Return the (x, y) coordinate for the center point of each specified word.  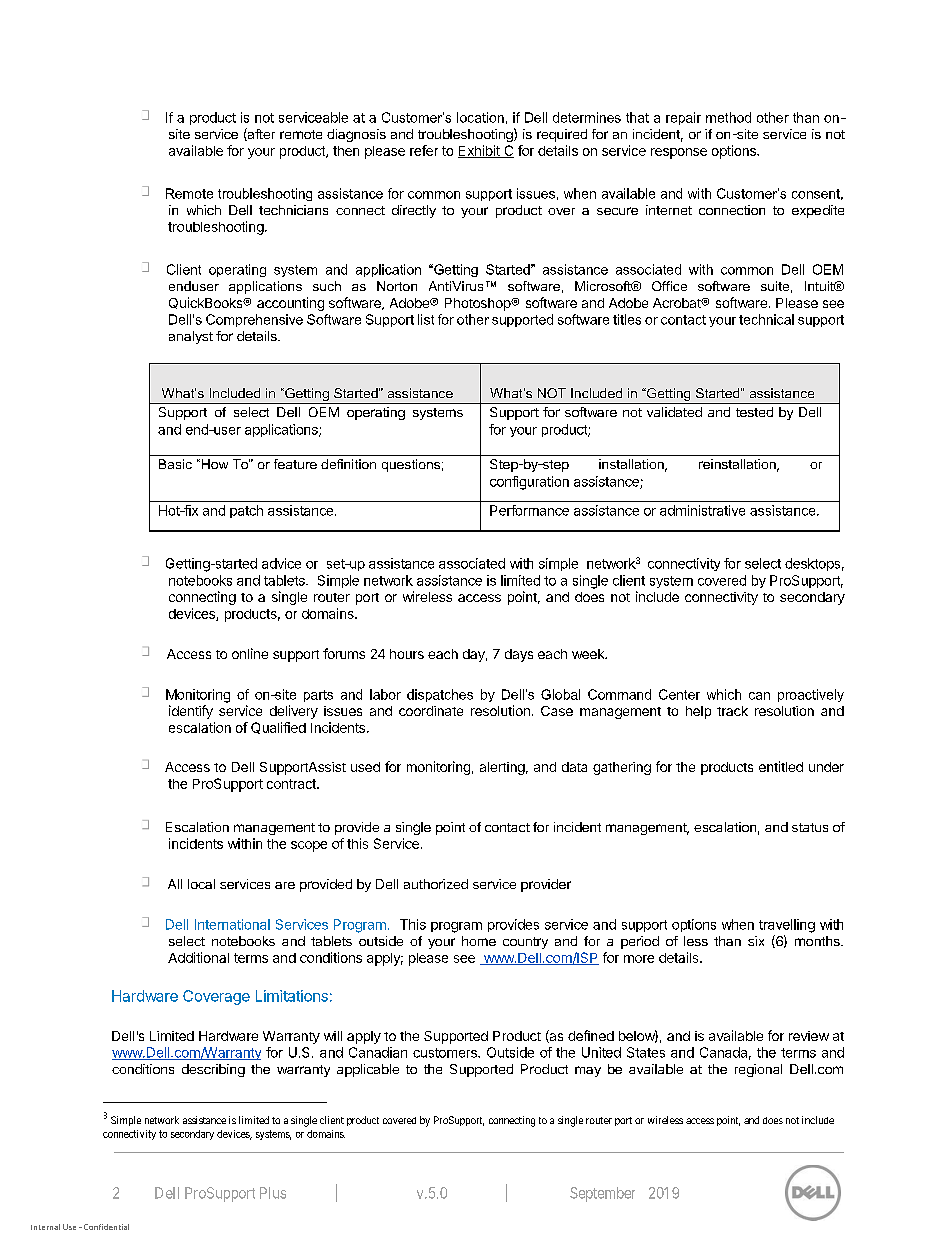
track (732, 711)
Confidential (106, 1227)
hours (407, 654)
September (602, 1194)
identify (191, 712)
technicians (293, 210)
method (728, 117)
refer (424, 150)
